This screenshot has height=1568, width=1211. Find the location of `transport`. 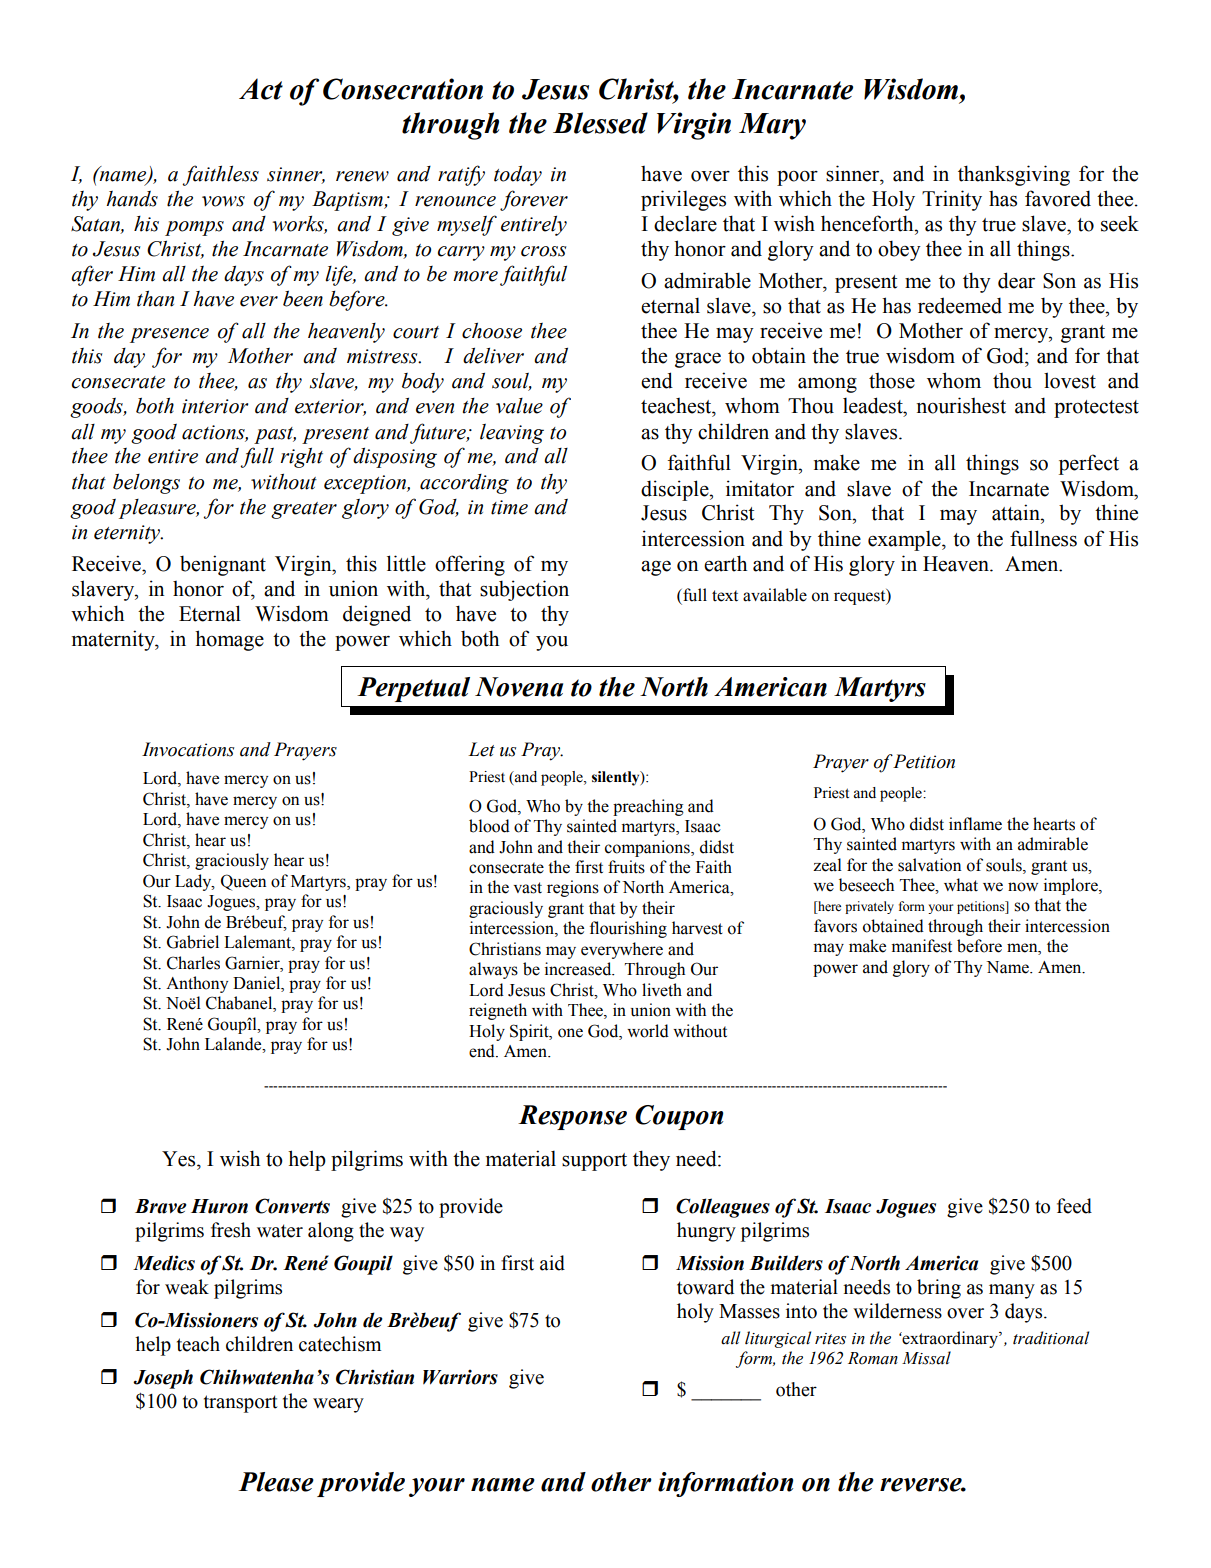

transport is located at coordinates (241, 1404).
